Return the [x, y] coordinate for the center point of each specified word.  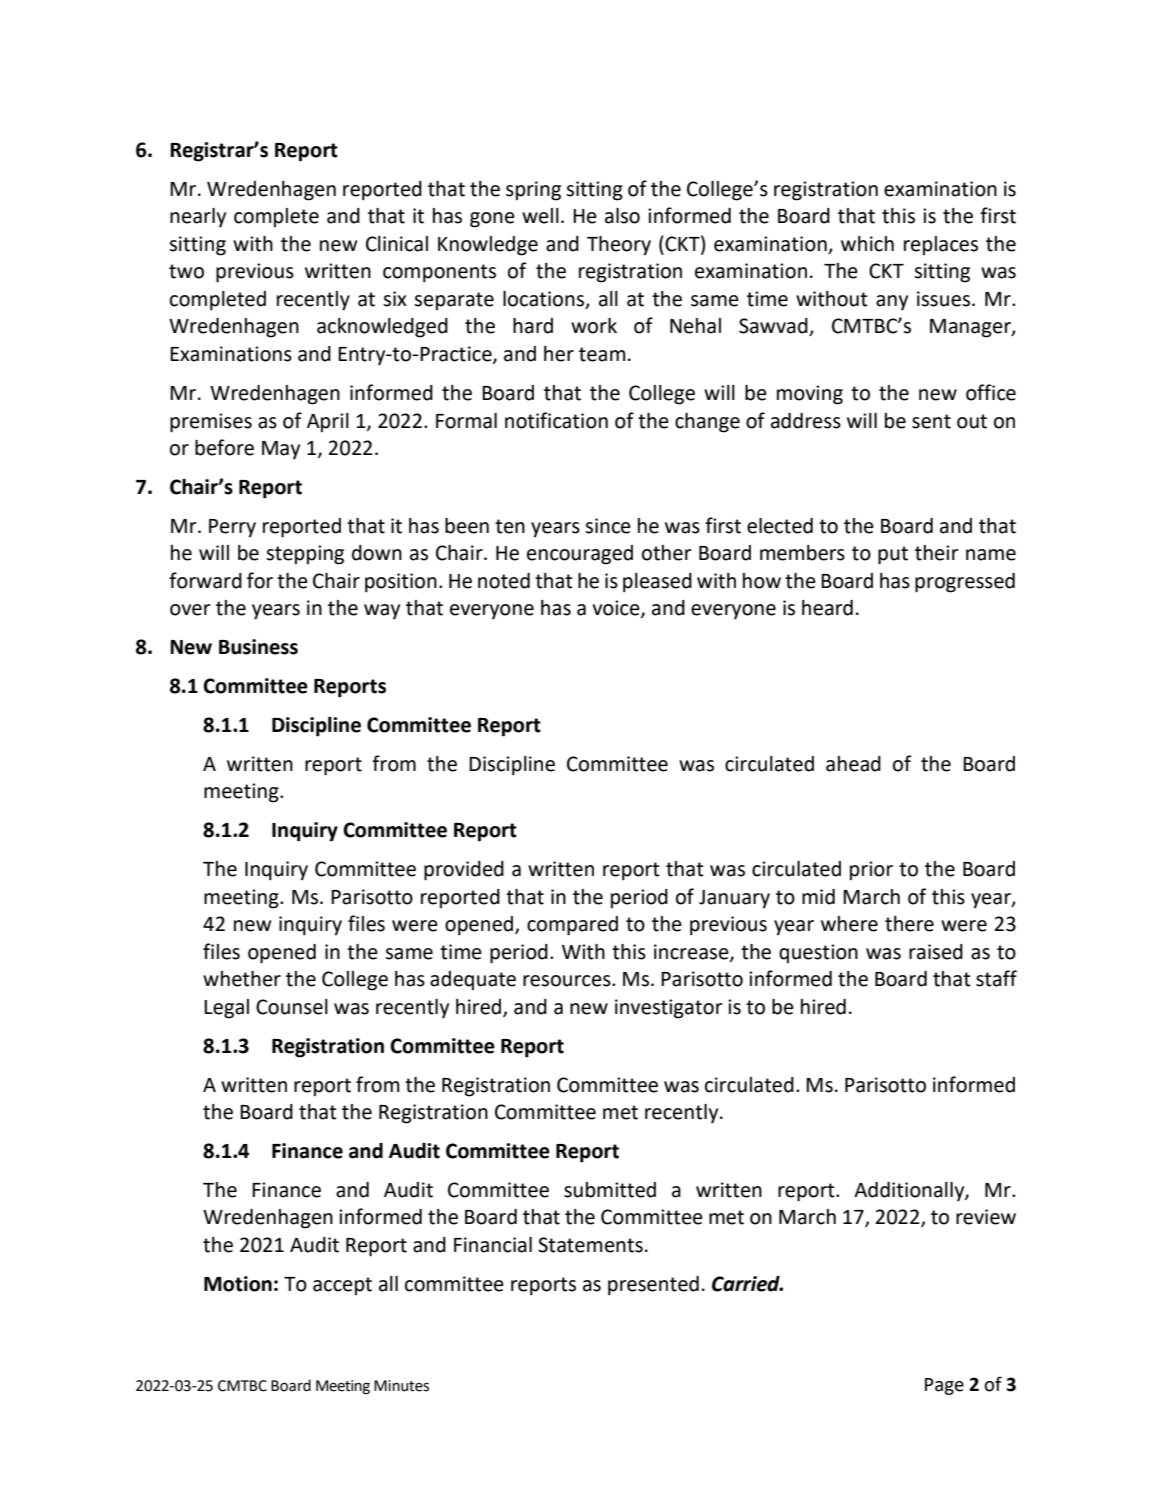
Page [944, 1386]
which [867, 244]
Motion [238, 1284]
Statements [590, 1245]
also [622, 216]
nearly [198, 218]
